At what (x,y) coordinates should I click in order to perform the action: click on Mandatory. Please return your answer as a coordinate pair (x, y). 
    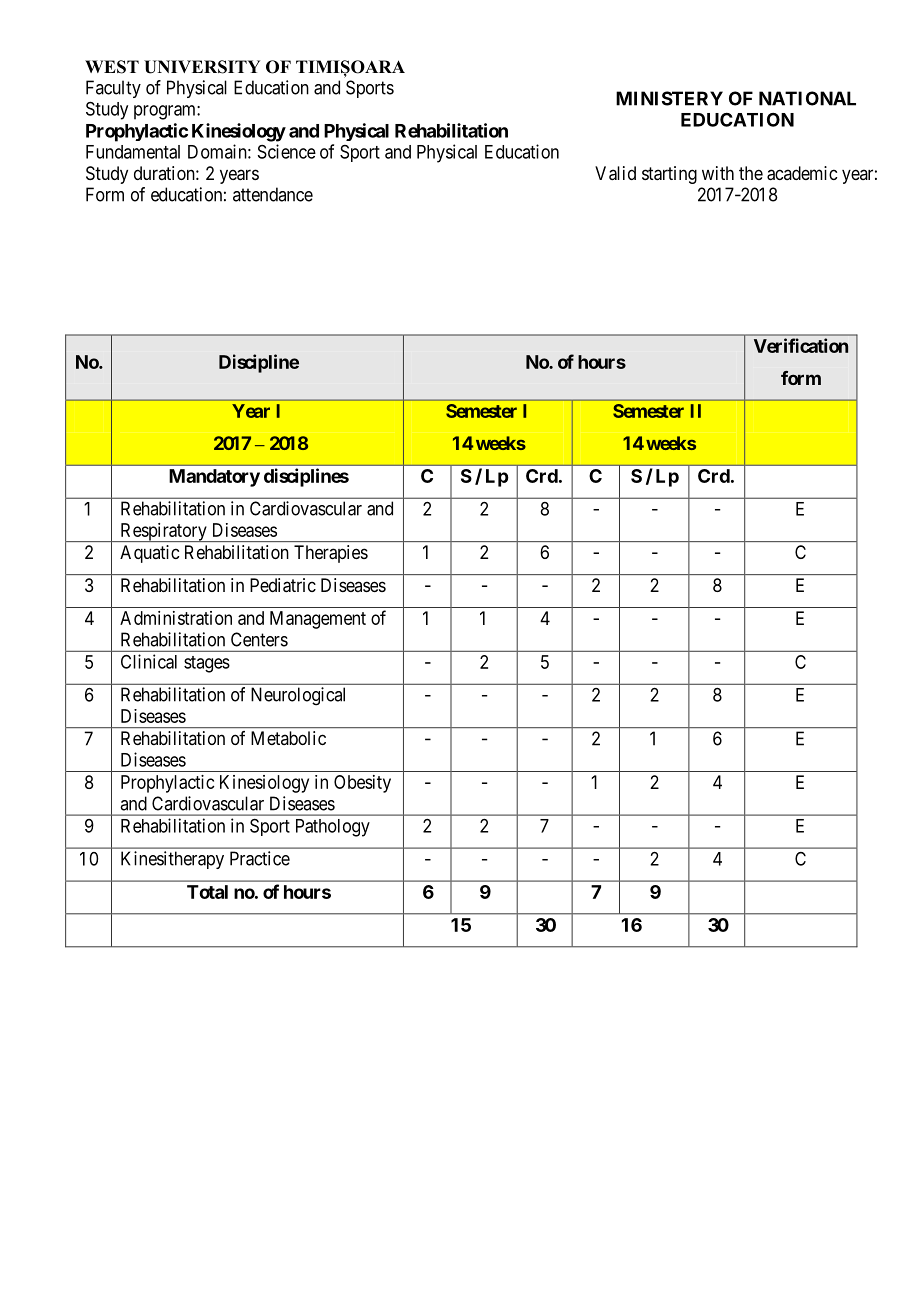
    Looking at the image, I should click on (214, 478).
